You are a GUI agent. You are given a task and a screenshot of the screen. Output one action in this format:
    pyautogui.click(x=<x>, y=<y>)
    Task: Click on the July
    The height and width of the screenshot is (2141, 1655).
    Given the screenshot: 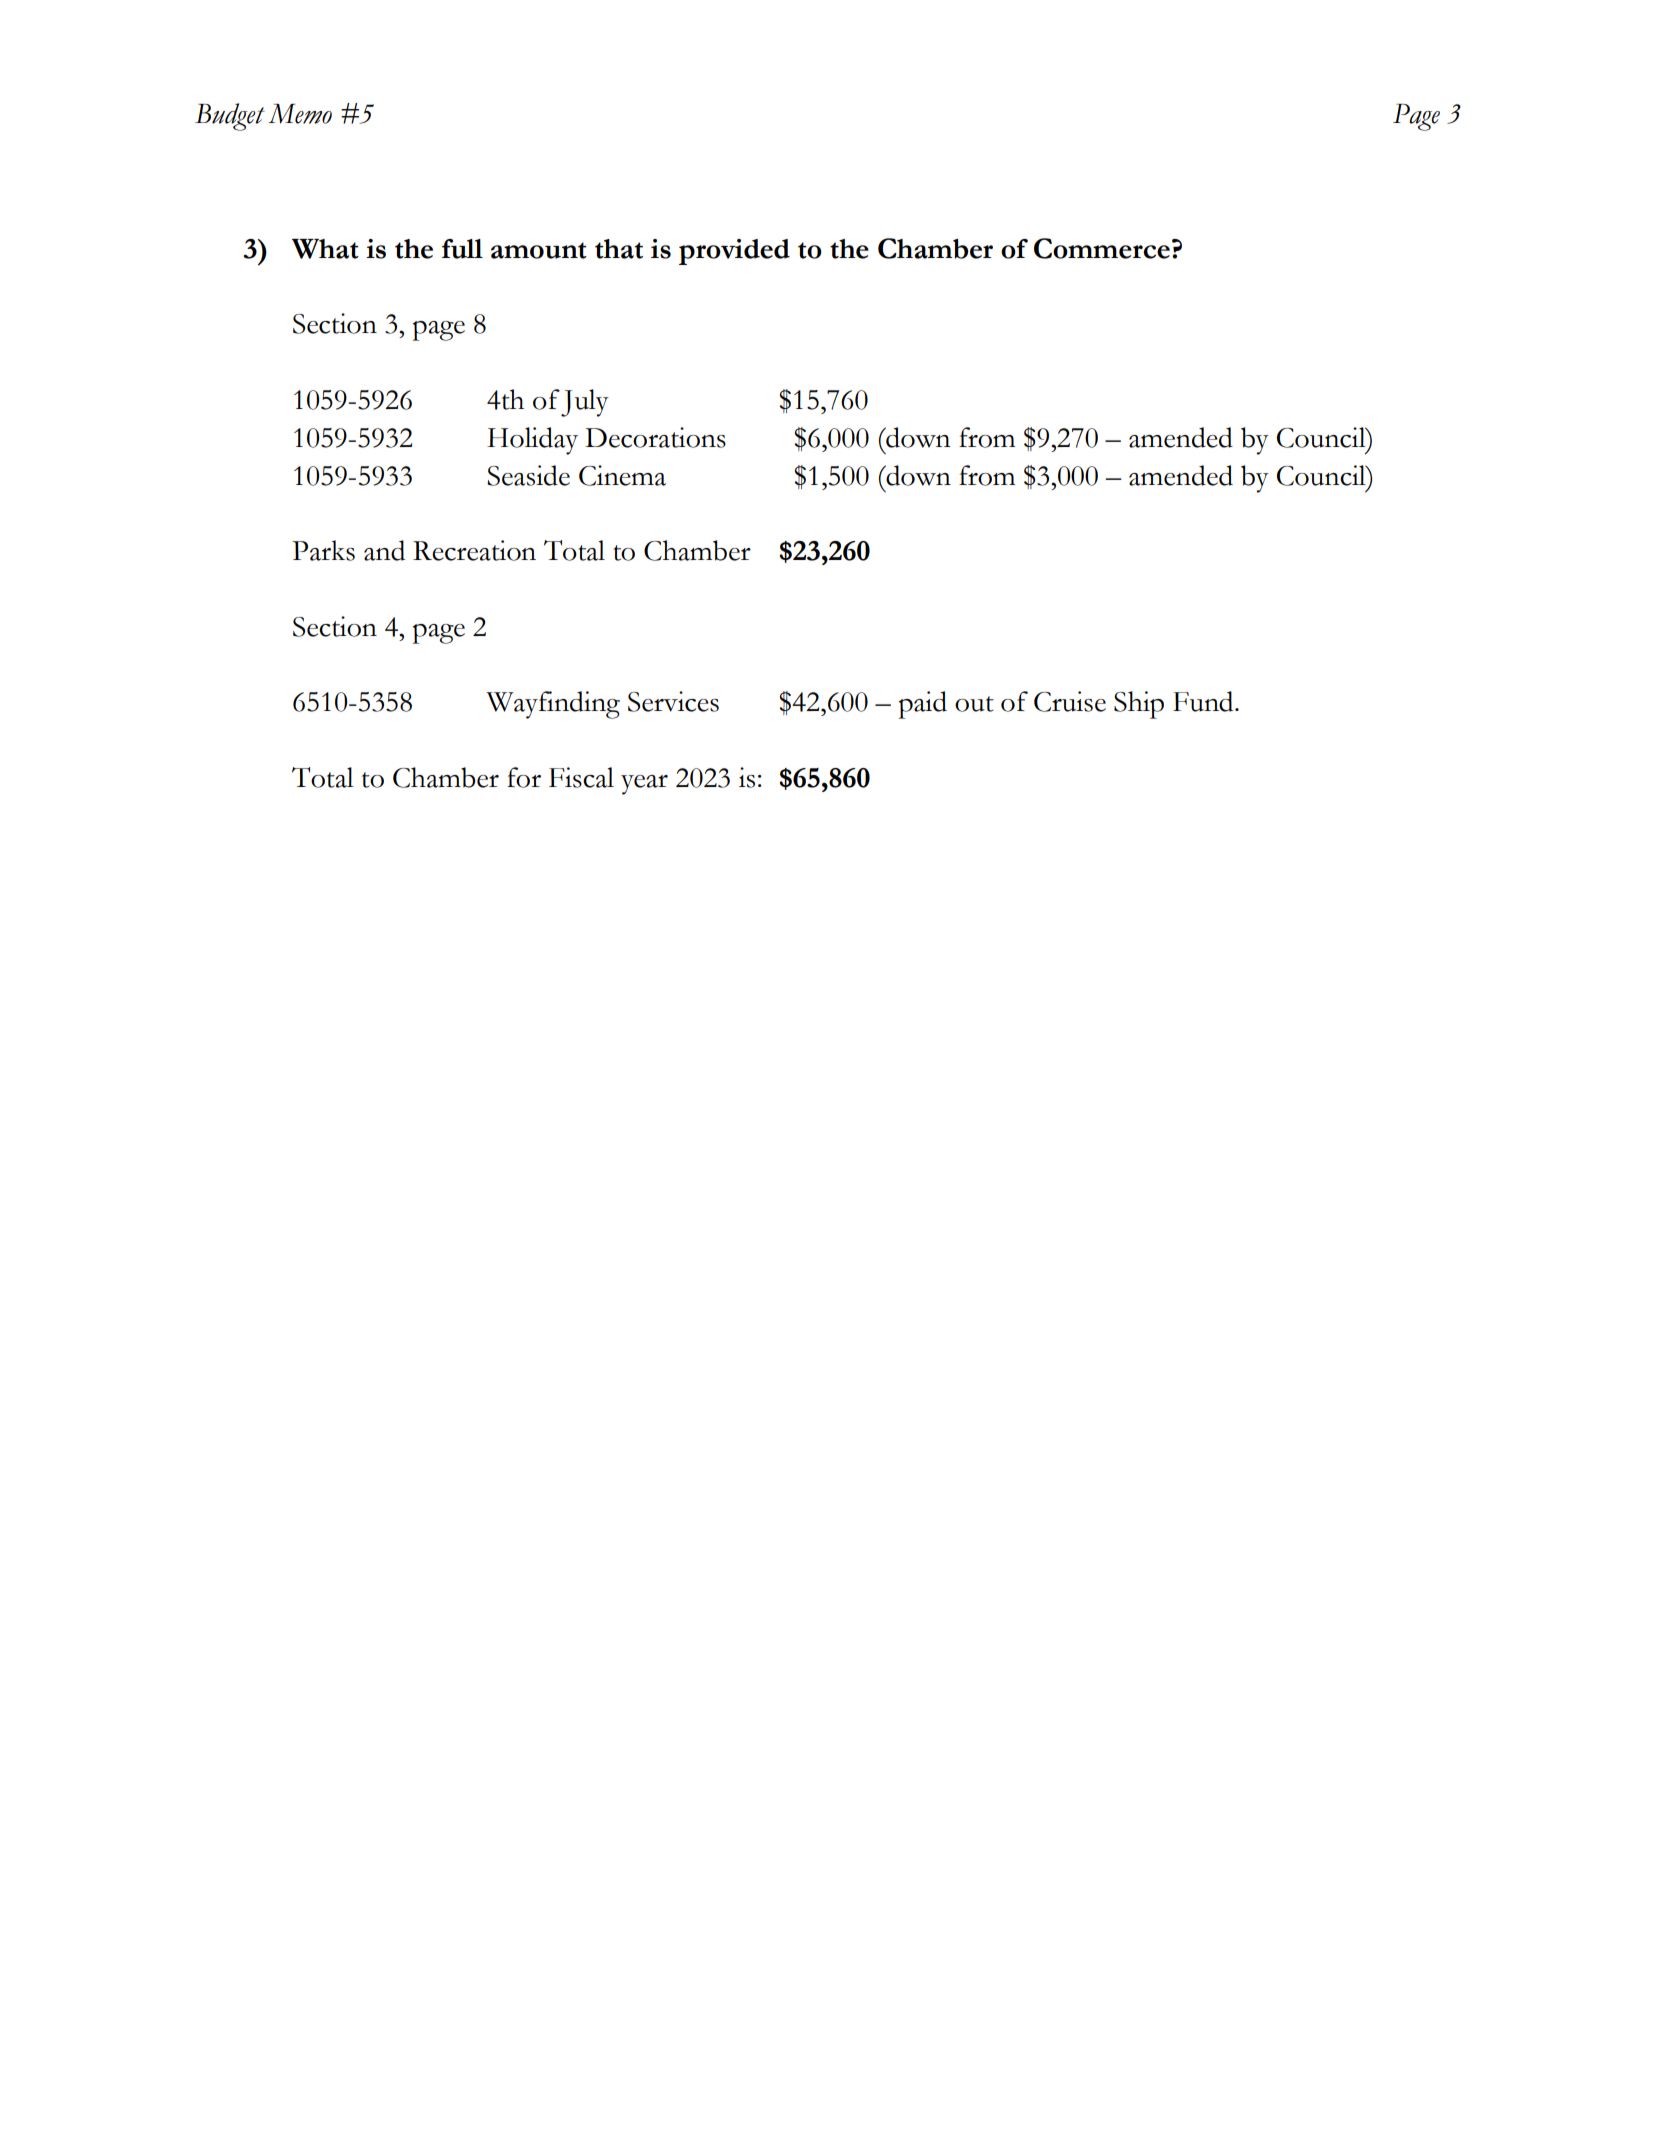 What is the action you would take?
    pyautogui.click(x=585, y=403)
